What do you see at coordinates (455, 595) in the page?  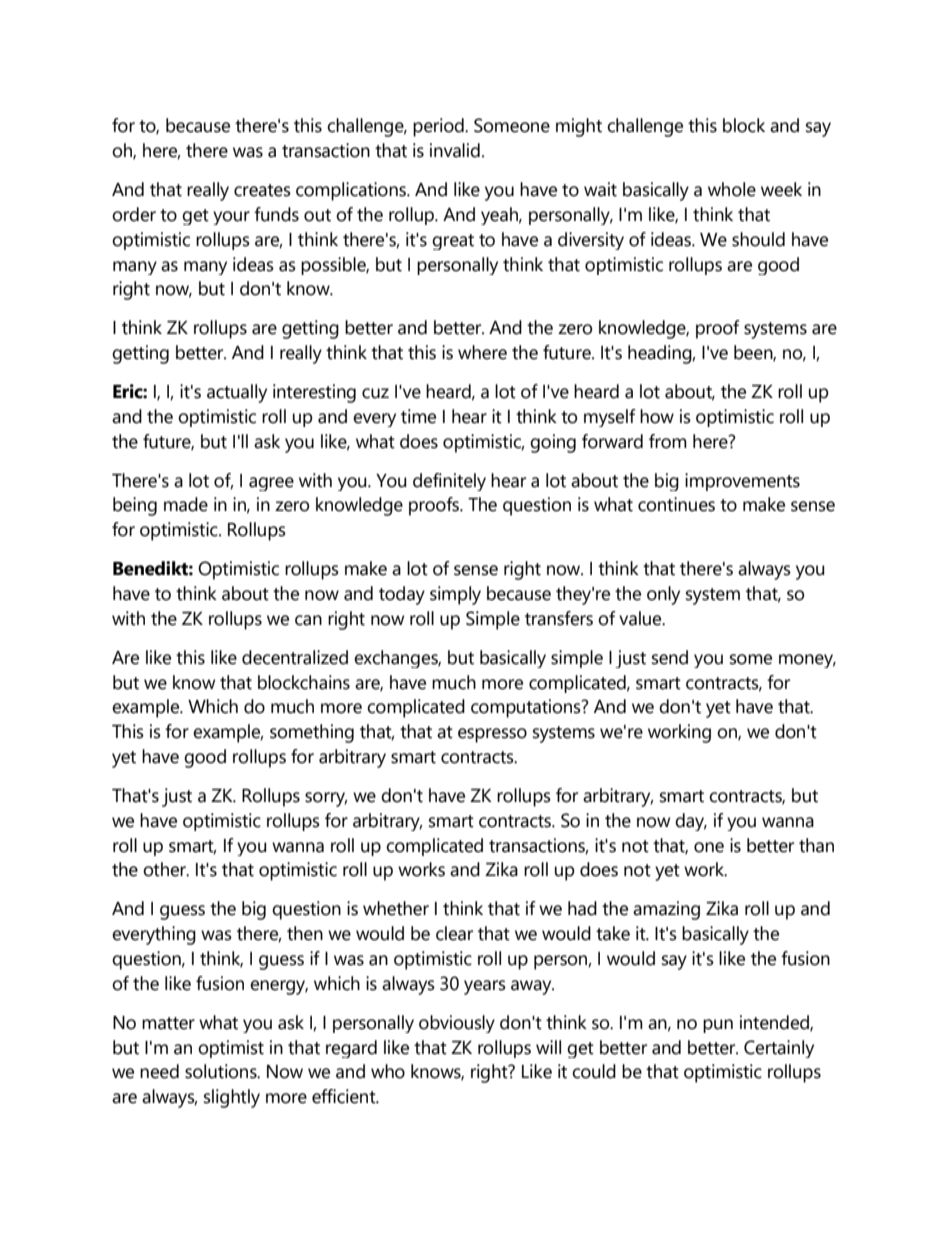 I see `simply` at bounding box center [455, 595].
